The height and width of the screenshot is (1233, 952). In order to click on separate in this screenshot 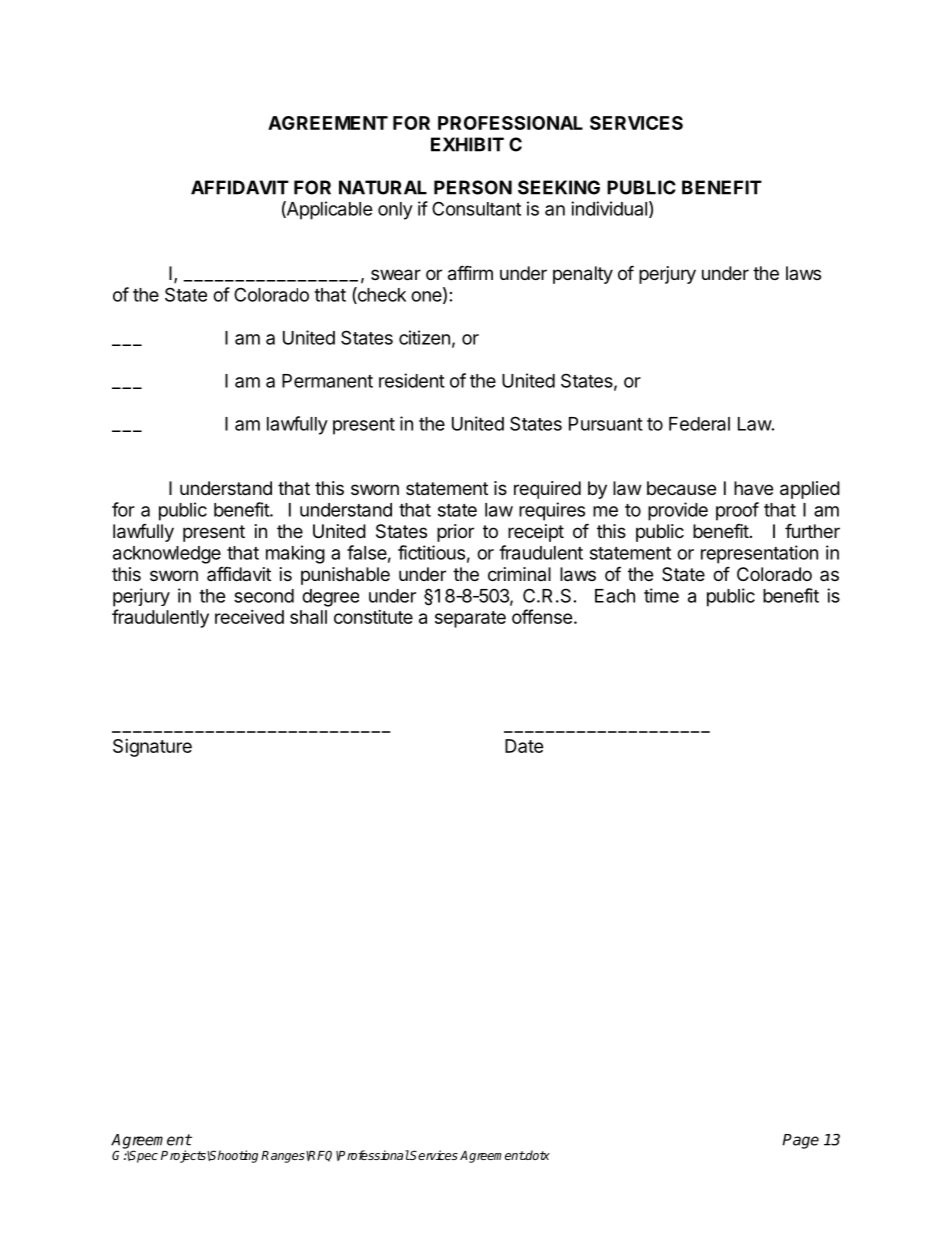, I will do `click(470, 619)`.
